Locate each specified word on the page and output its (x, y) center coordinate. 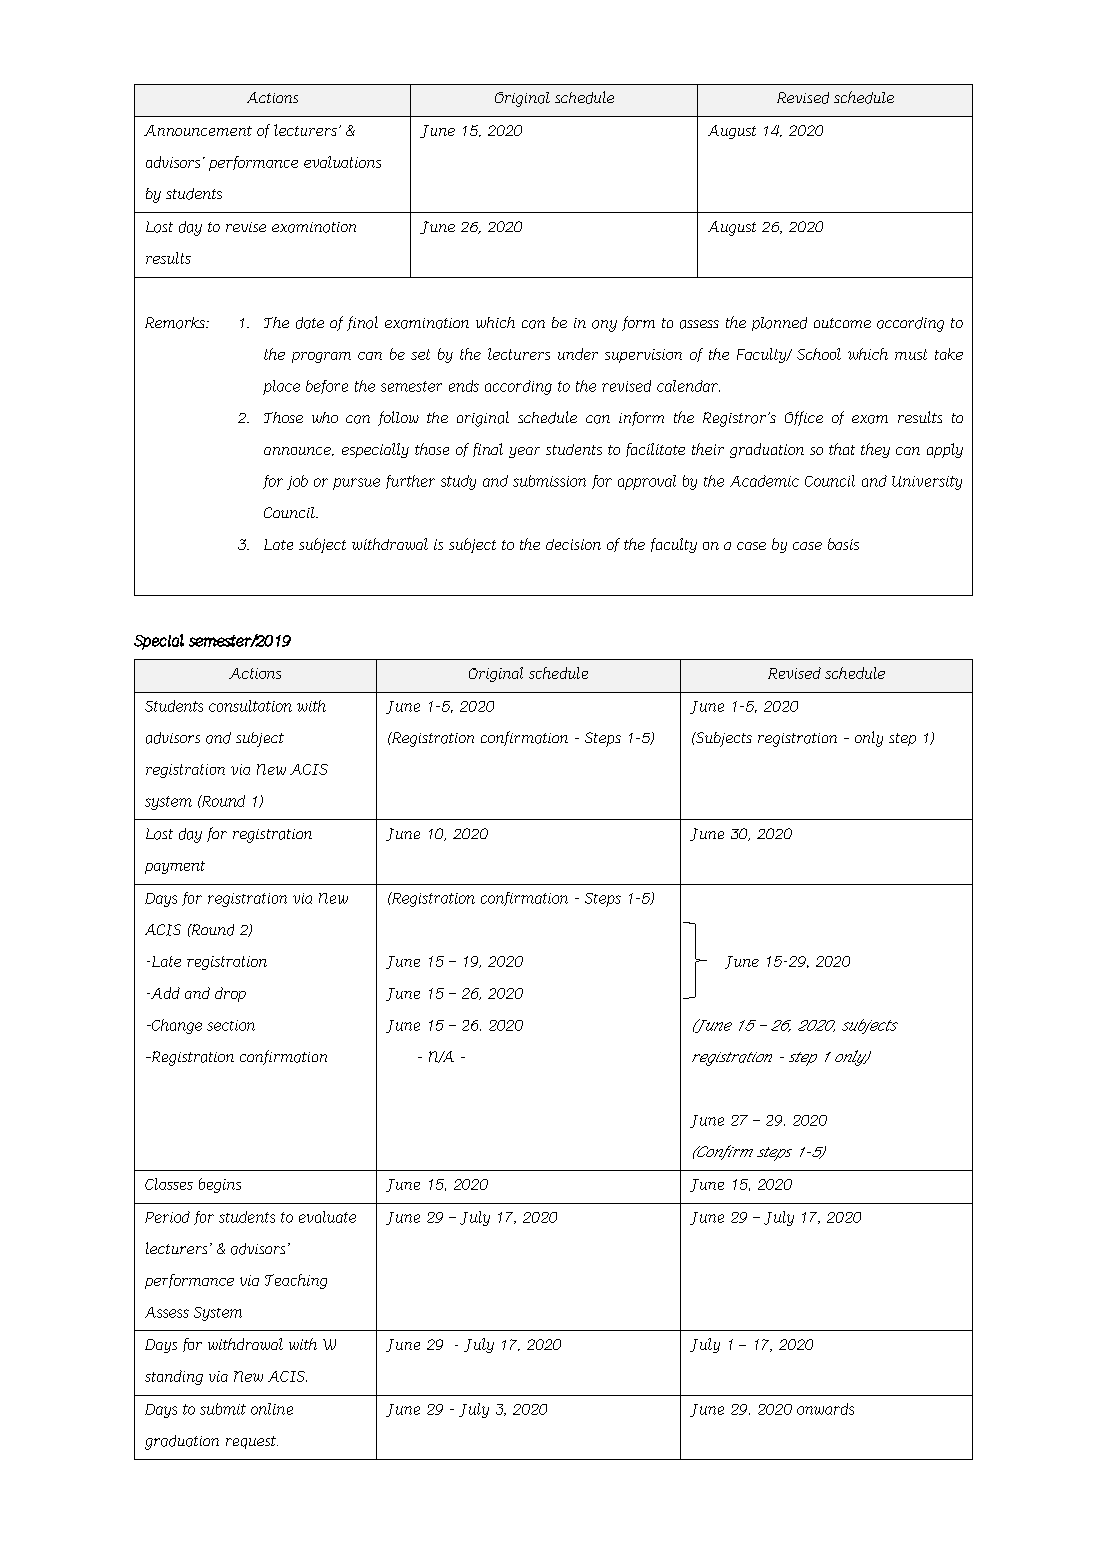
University (927, 483)
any (604, 326)
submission (549, 481)
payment (175, 867)
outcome (842, 323)
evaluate (327, 1217)
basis (843, 544)
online (272, 1409)
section (231, 1025)
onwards (825, 1409)
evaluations (342, 162)
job (297, 482)
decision (573, 544)
